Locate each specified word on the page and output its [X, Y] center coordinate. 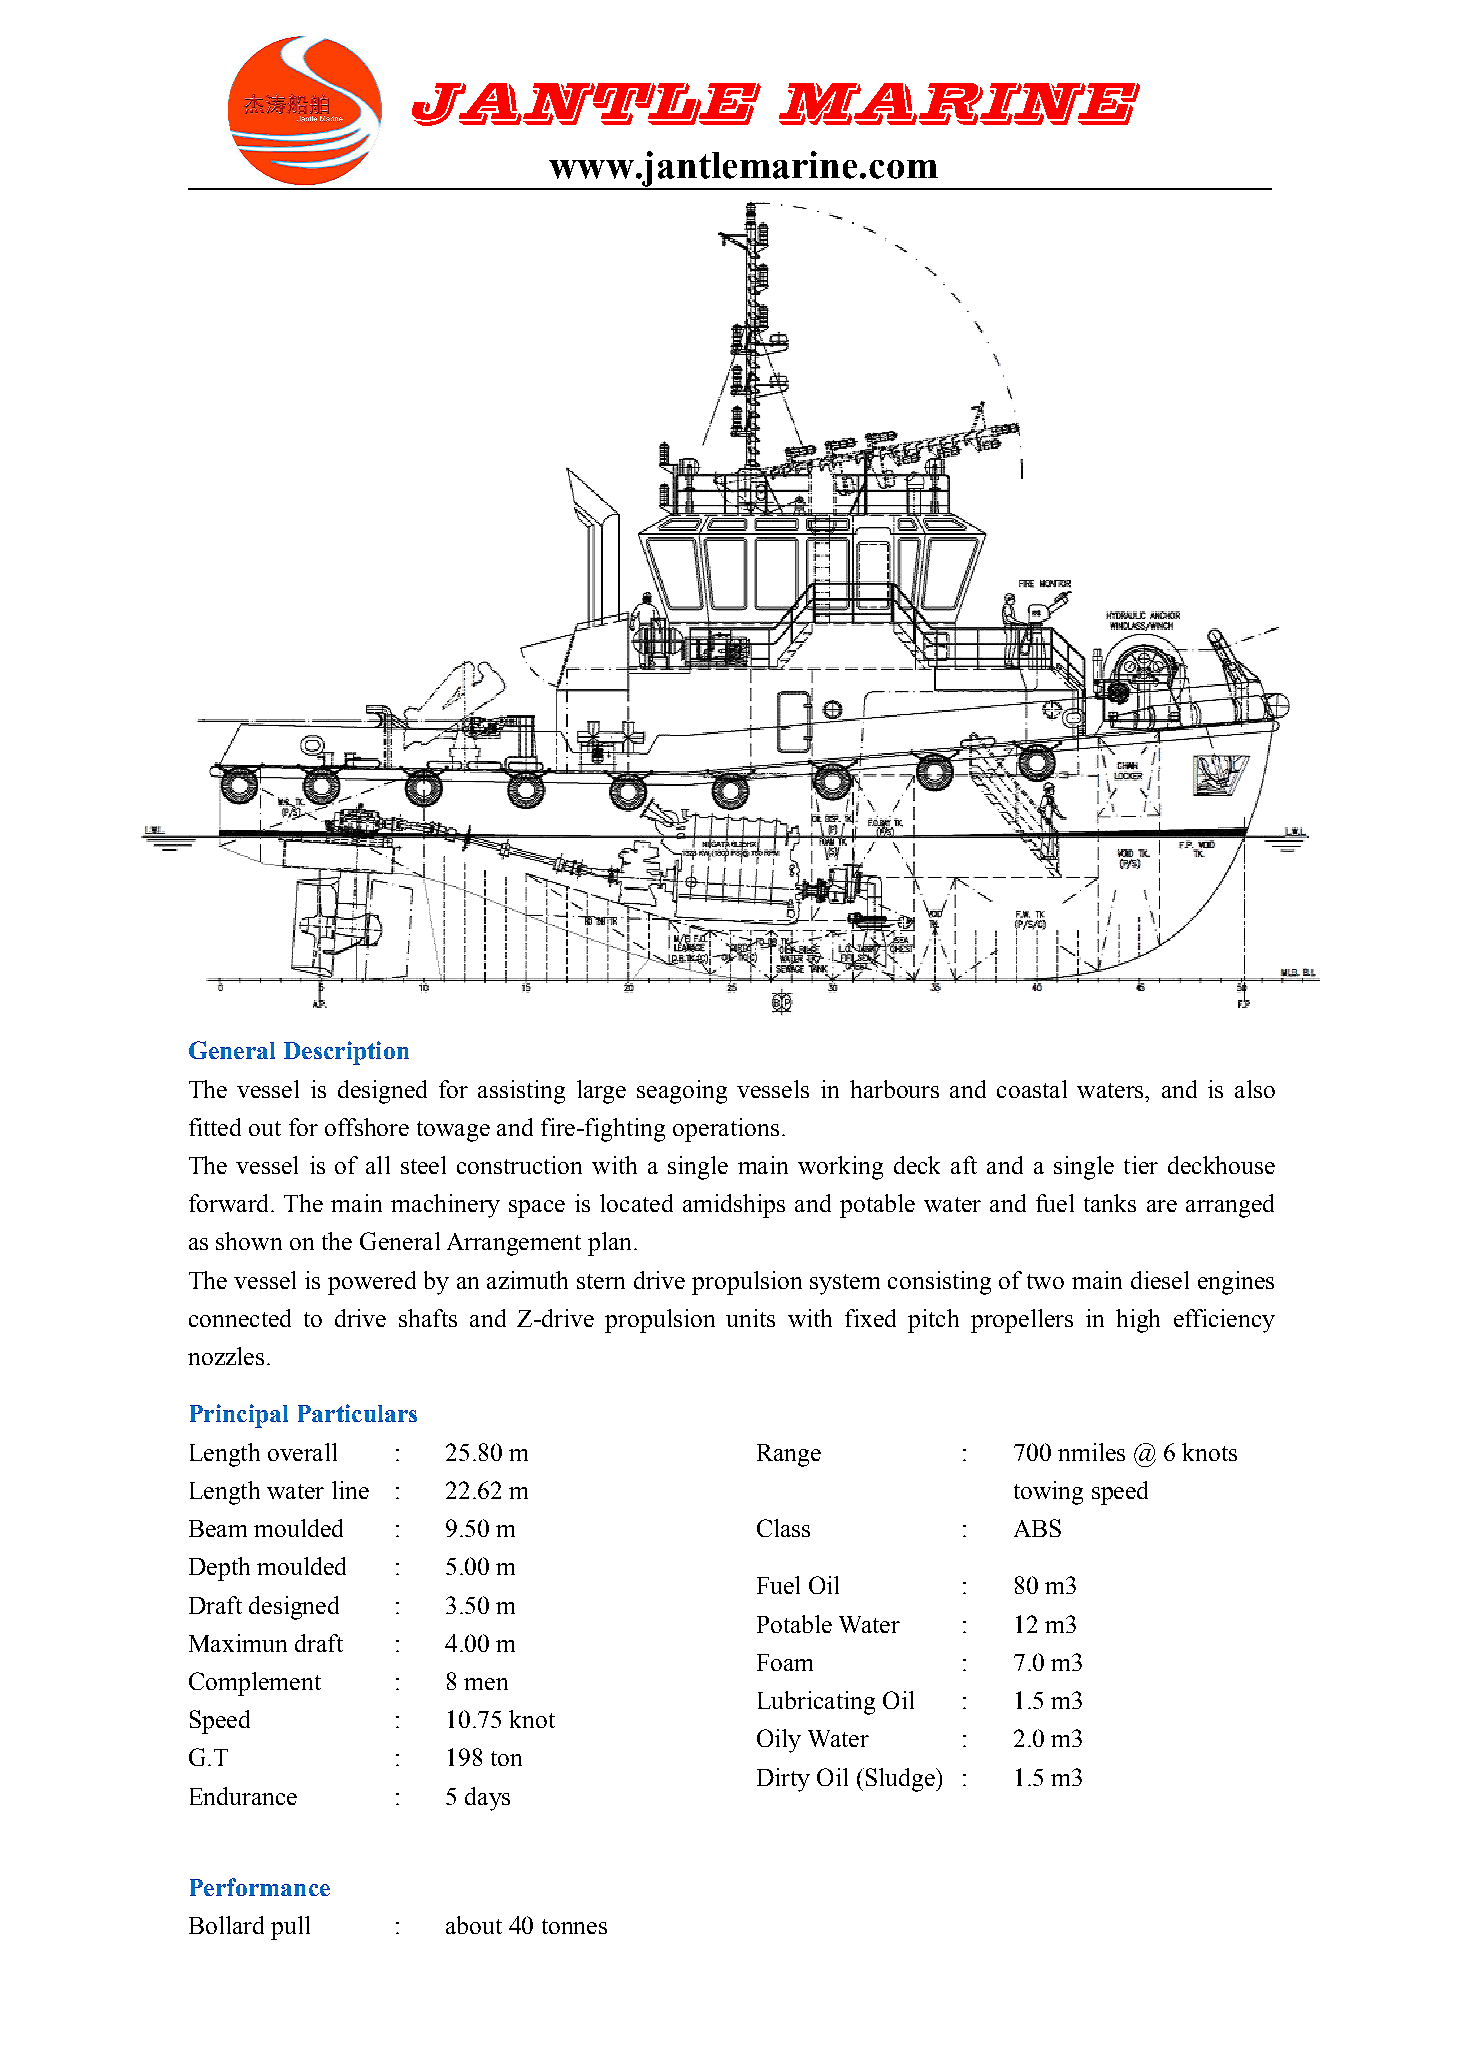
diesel [1160, 1280]
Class [783, 1528]
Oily [779, 1741]
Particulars [357, 1413]
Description [346, 1053]
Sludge [900, 1780]
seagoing [682, 1092]
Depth [219, 1569]
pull [290, 1928]
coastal [1032, 1089]
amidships [734, 1206]
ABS [1037, 1528]
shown [249, 1241]
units [750, 1318]
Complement [255, 1684]
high [1138, 1321]
